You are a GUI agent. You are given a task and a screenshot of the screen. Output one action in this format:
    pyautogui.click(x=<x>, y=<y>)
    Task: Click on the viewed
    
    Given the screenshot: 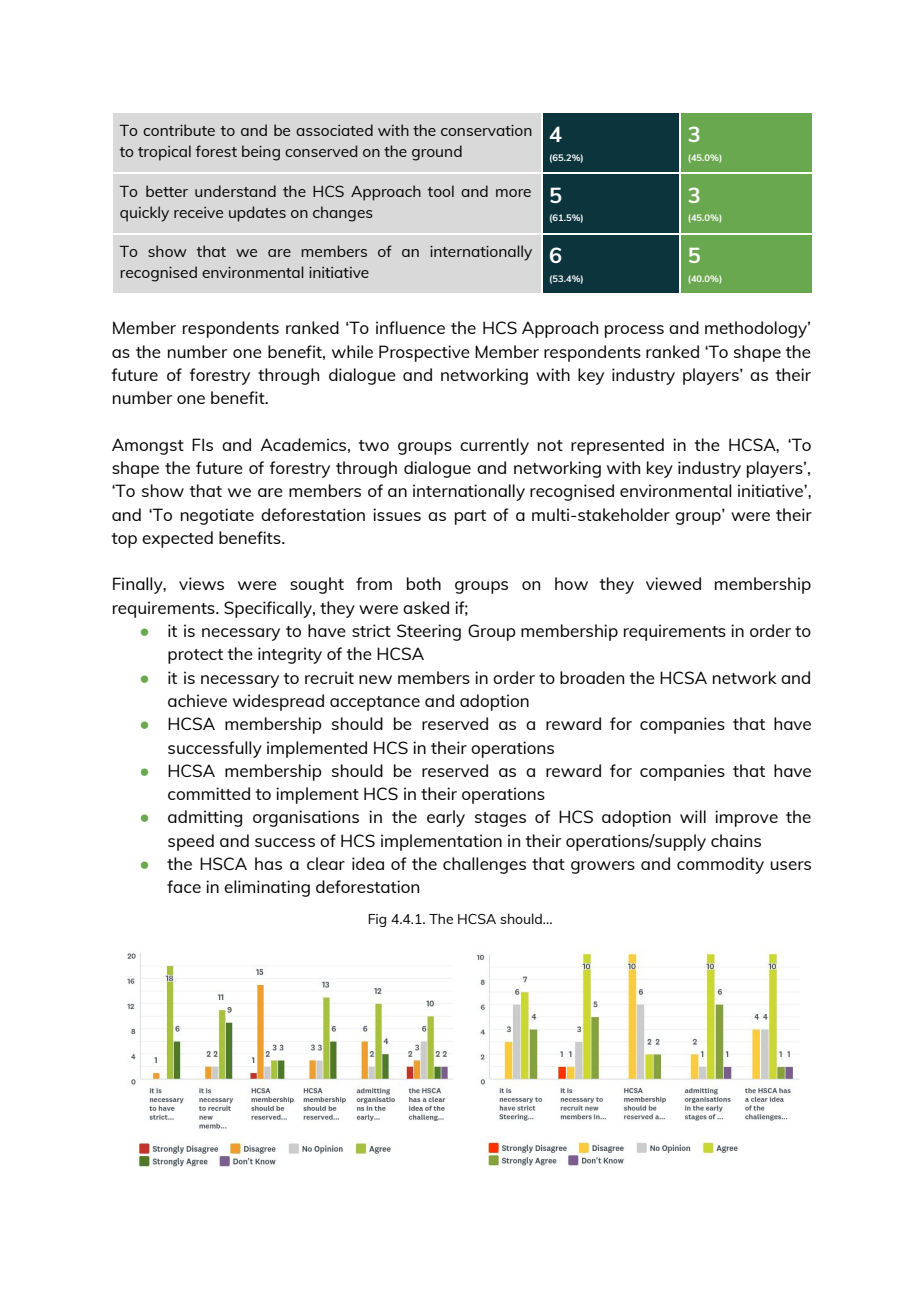 What is the action you would take?
    pyautogui.click(x=673, y=583)
